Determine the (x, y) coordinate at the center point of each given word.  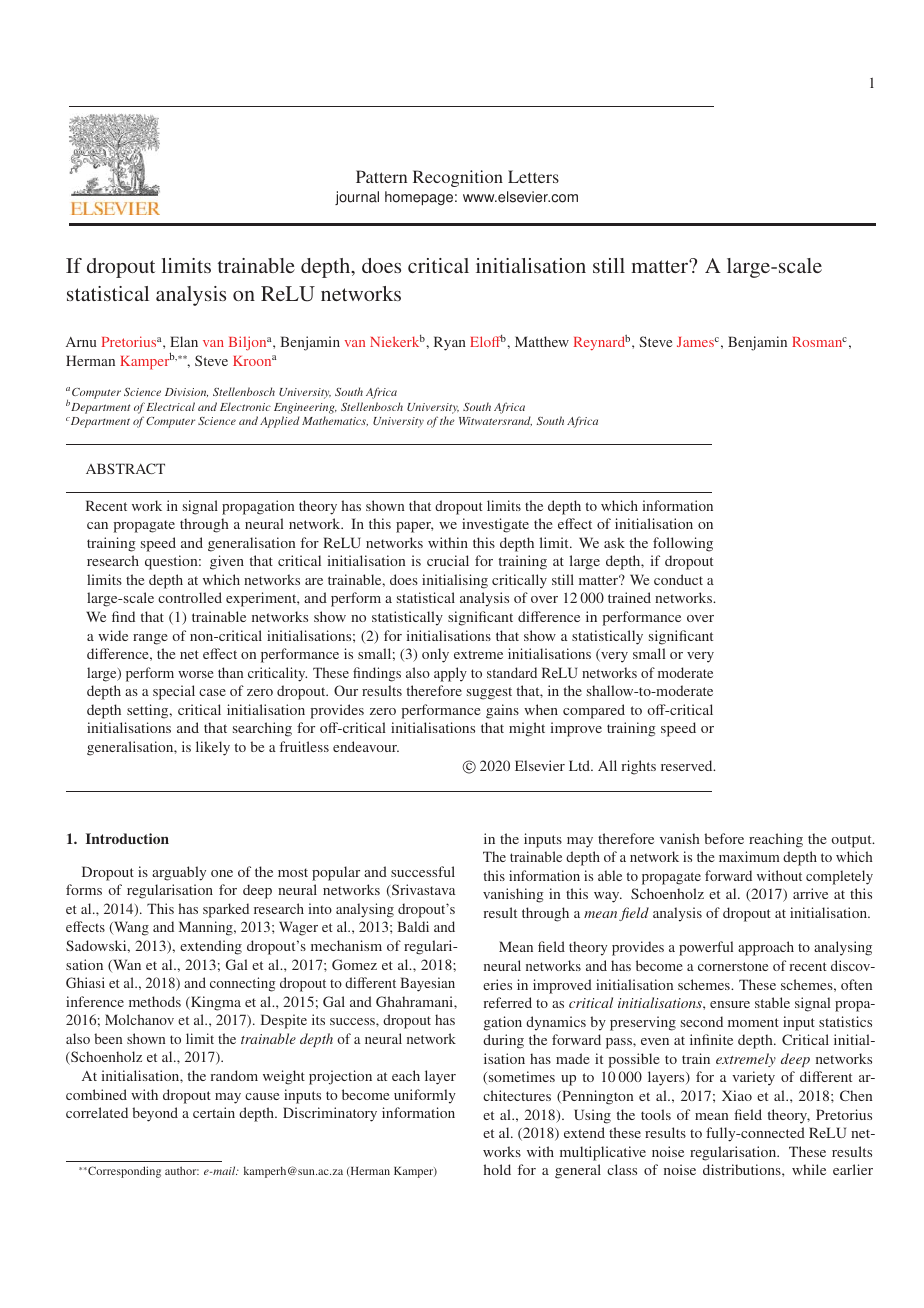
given (227, 562)
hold (497, 1169)
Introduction (127, 838)
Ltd (580, 765)
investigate (495, 525)
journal (357, 198)
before (724, 838)
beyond (155, 1114)
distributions (743, 1169)
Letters (533, 176)
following (683, 544)
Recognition (458, 178)
